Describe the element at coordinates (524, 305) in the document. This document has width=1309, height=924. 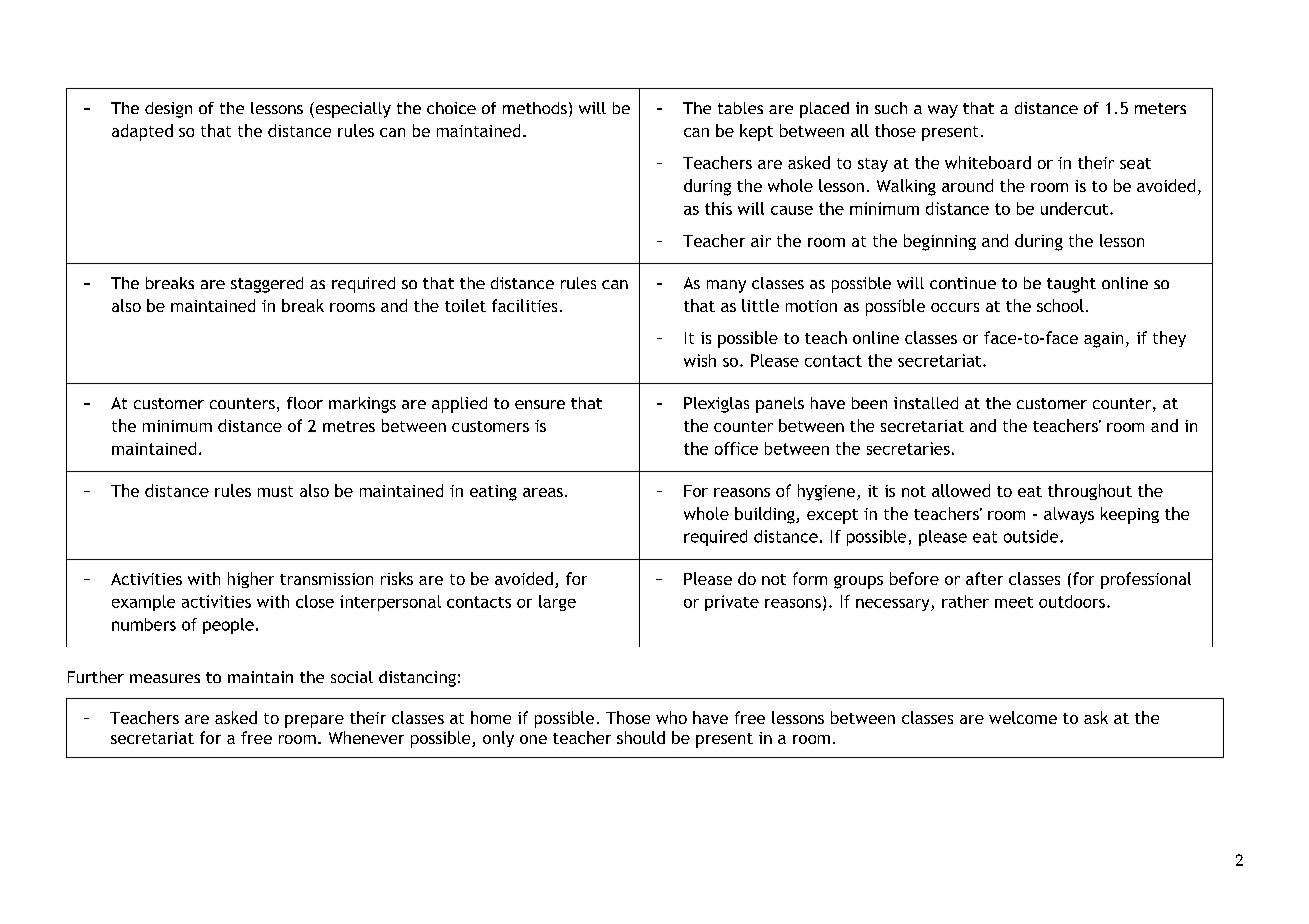
I see `facilities` at that location.
